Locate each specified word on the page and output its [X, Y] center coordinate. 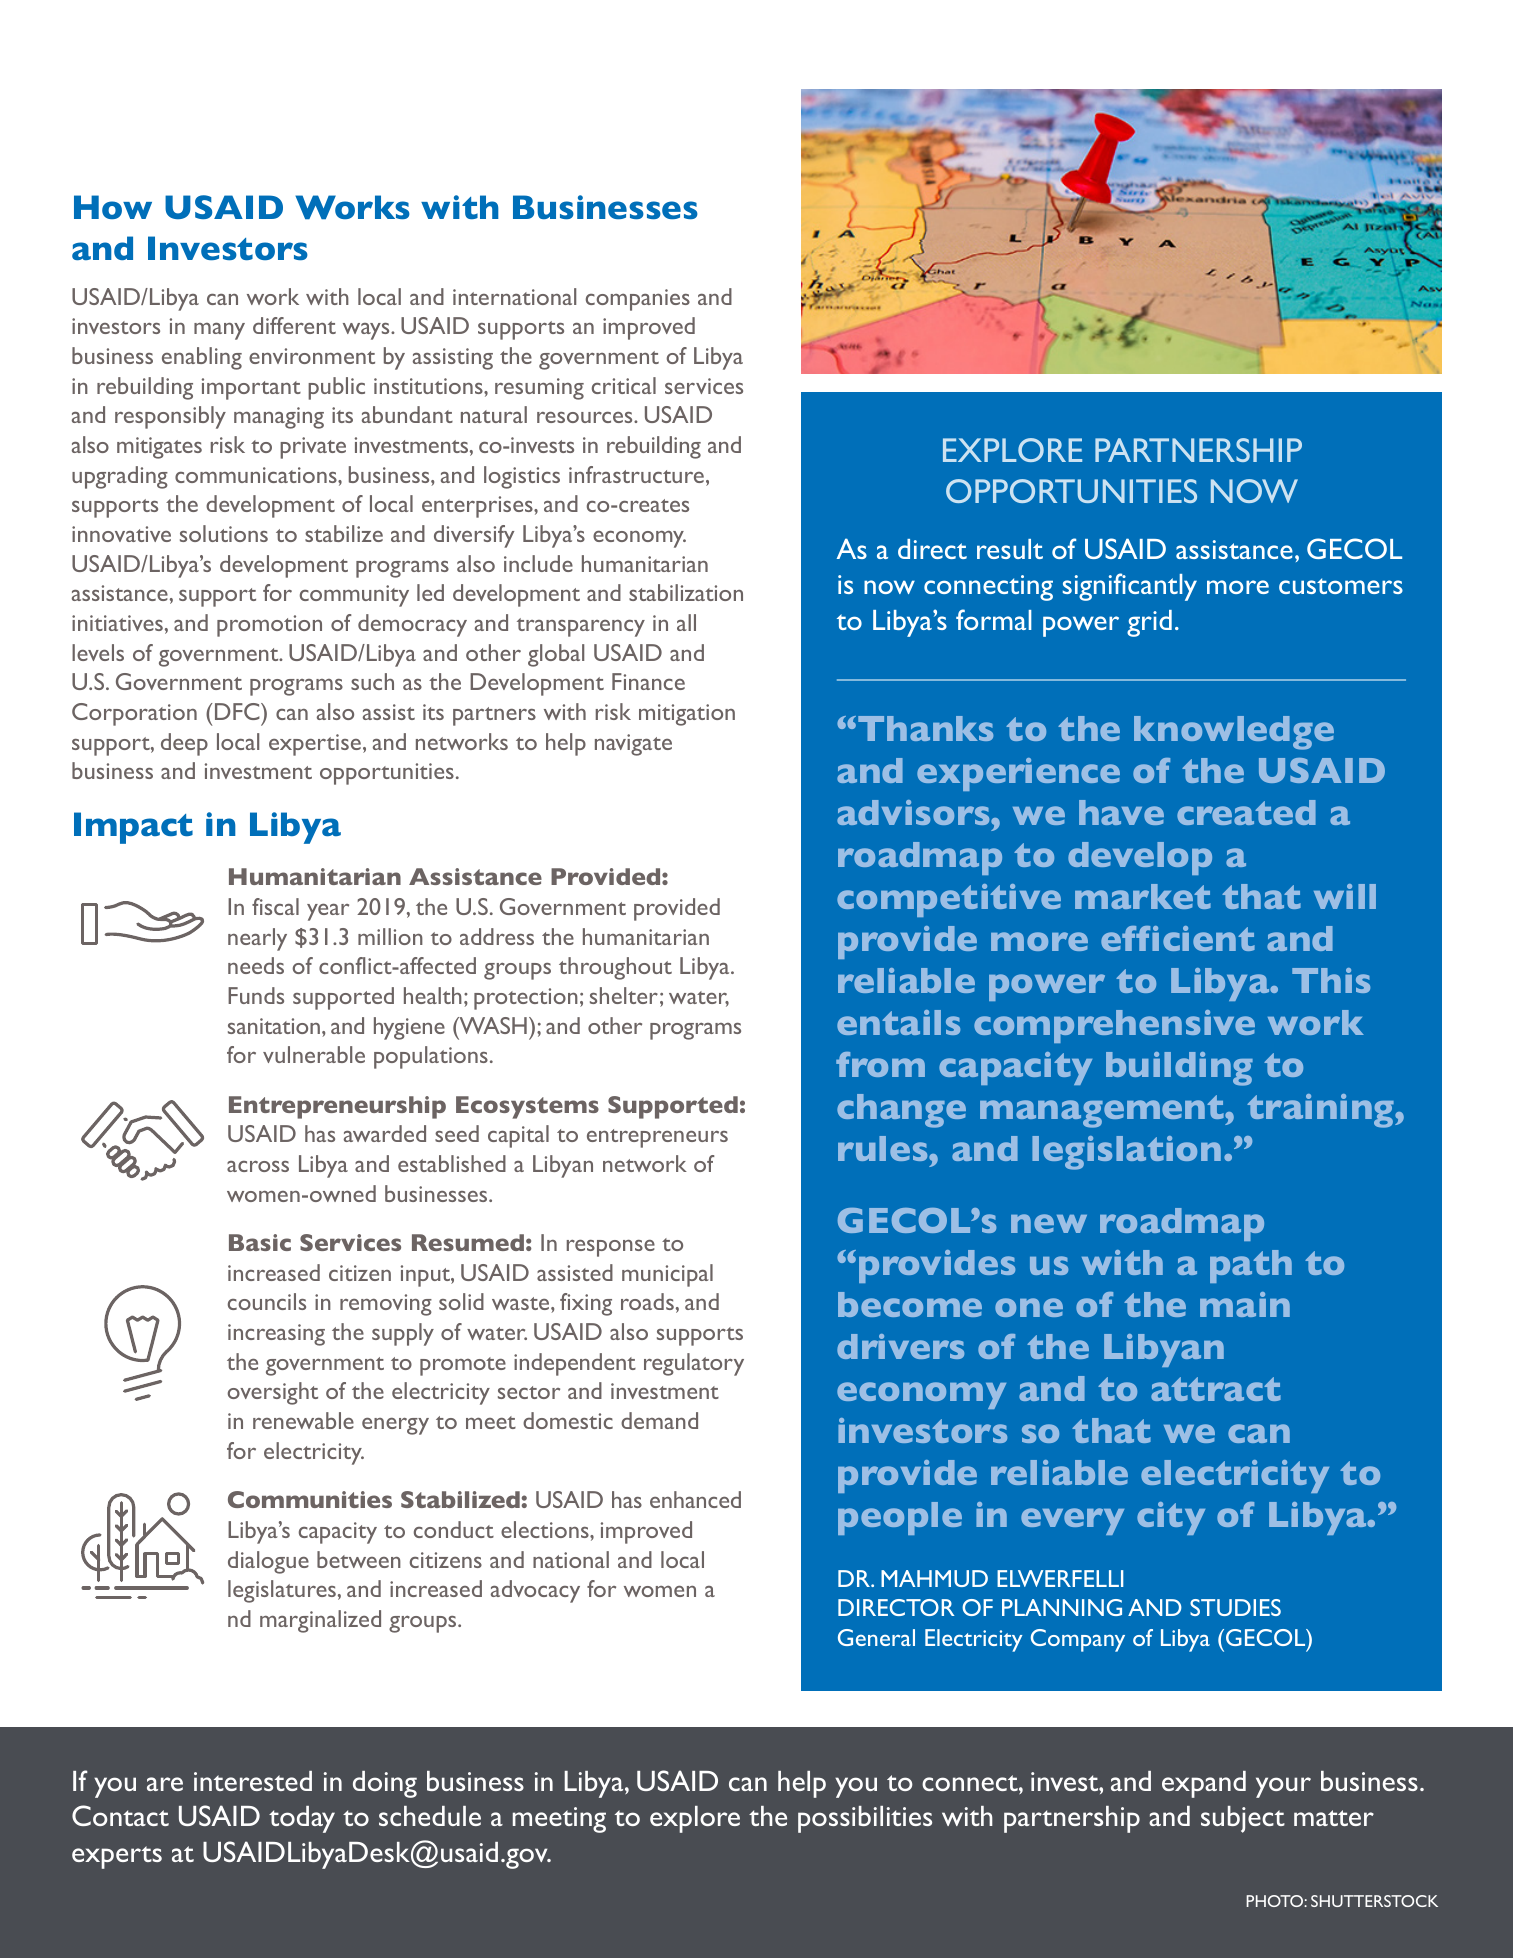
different [294, 325]
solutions [224, 533]
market [1143, 896]
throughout [615, 968]
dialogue [268, 1562]
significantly [1130, 587]
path [1251, 1266]
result [1010, 549]
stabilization [686, 592]
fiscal [275, 906]
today [302, 1819]
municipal [667, 1275]
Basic [260, 1242]
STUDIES [1235, 1607]
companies [638, 300]
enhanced [695, 1499]
